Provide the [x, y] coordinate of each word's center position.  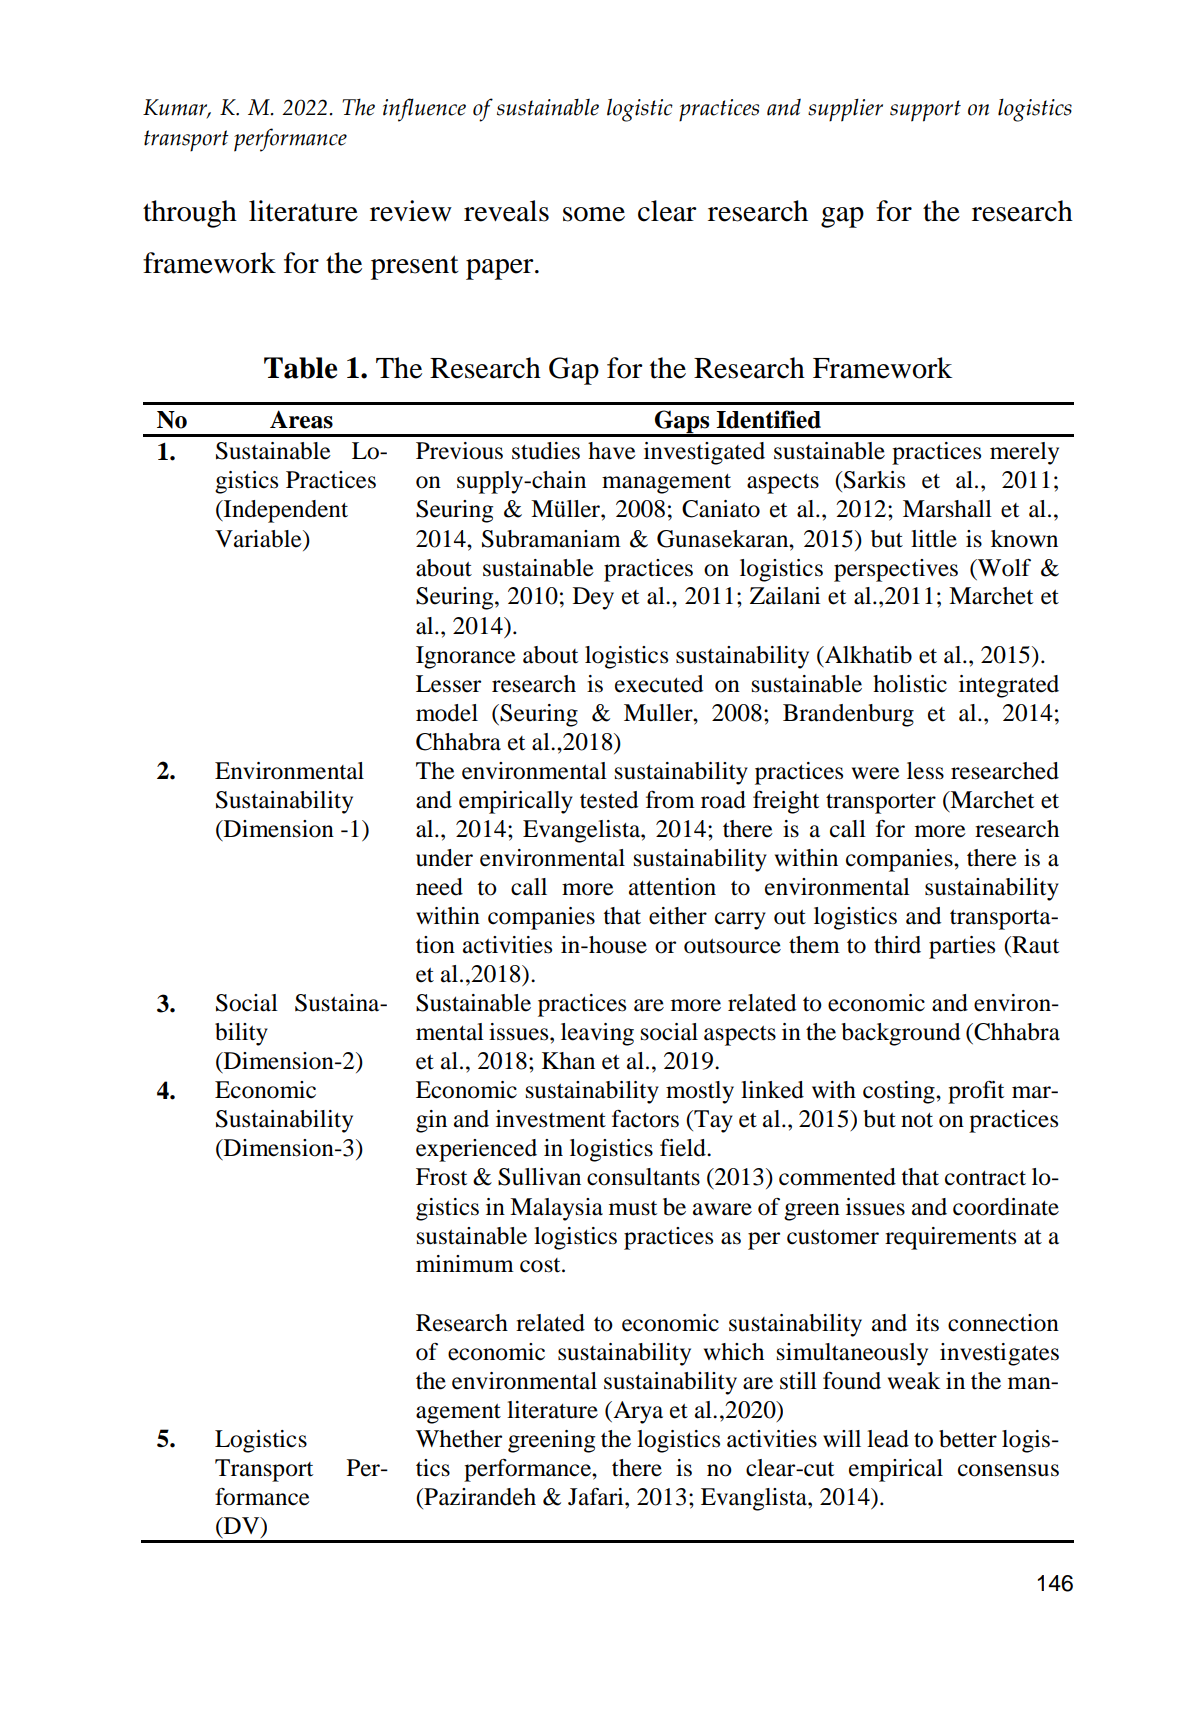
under [444, 858]
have [612, 451]
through [190, 214]
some [594, 214]
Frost [442, 1177]
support [925, 111]
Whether [459, 1439]
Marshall [947, 509]
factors [645, 1119]
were [876, 773]
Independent [285, 511]
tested [609, 800]
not [917, 1120]
